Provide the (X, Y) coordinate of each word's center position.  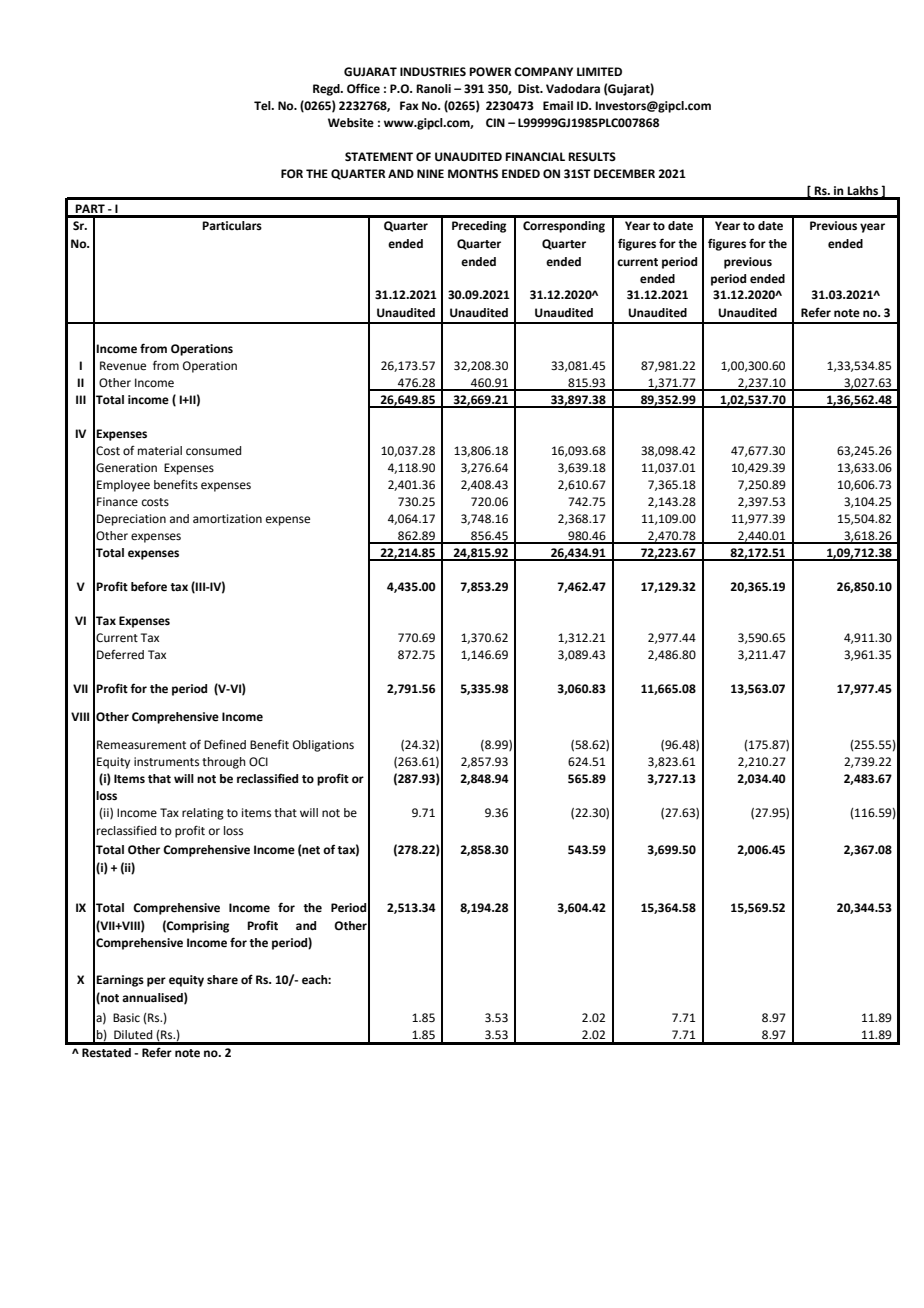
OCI (258, 762)
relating (203, 814)
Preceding (479, 227)
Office (363, 88)
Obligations (323, 746)
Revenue (123, 366)
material (160, 451)
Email (558, 105)
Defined (225, 744)
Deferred (120, 655)
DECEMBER (624, 174)
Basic (126, 1018)
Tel (263, 106)
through (224, 763)
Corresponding (564, 227)
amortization (227, 519)
